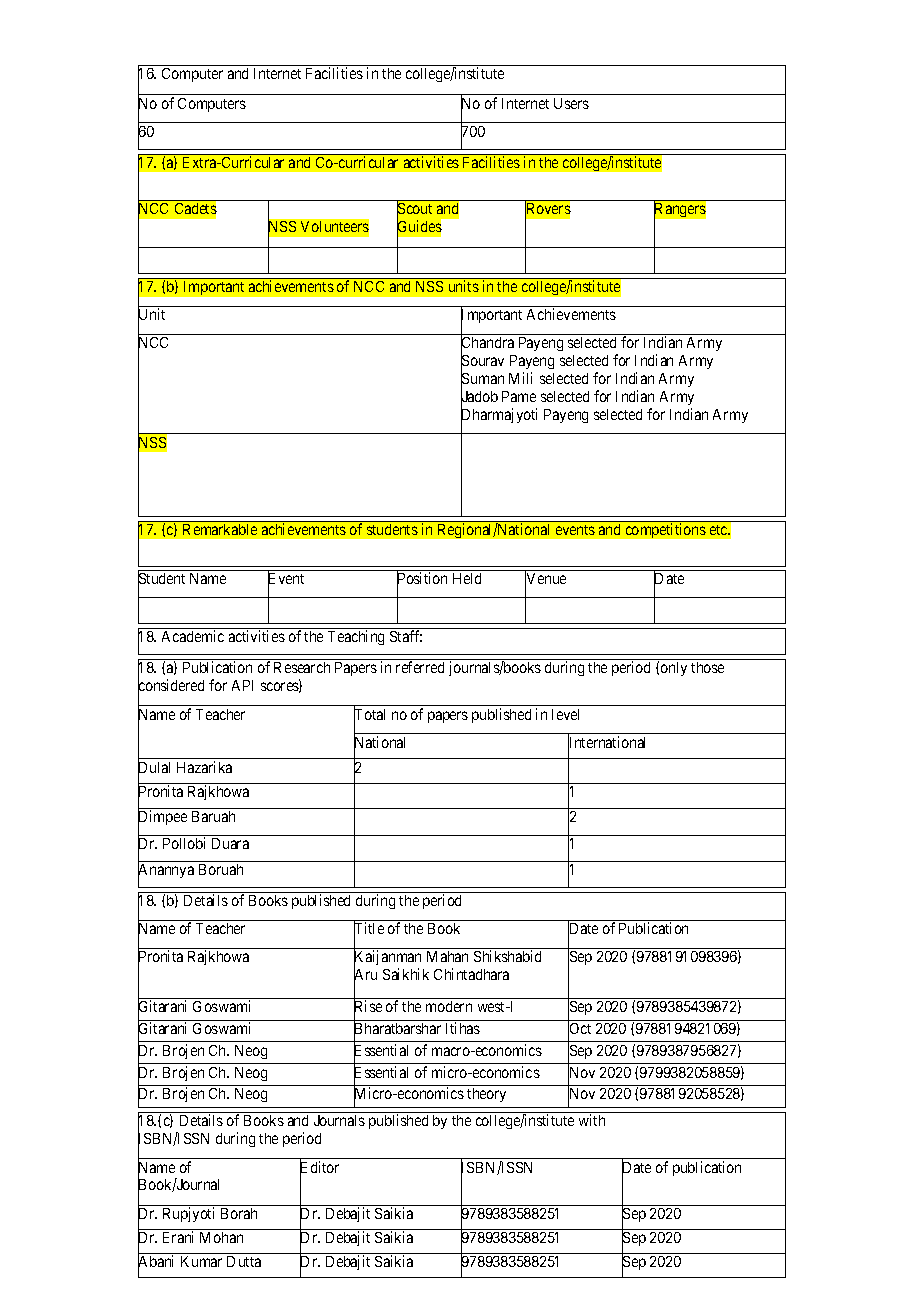 The width and height of the screenshot is (924, 1309). What do you see at coordinates (449, 1006) in the screenshot?
I see `modern` at bounding box center [449, 1006].
